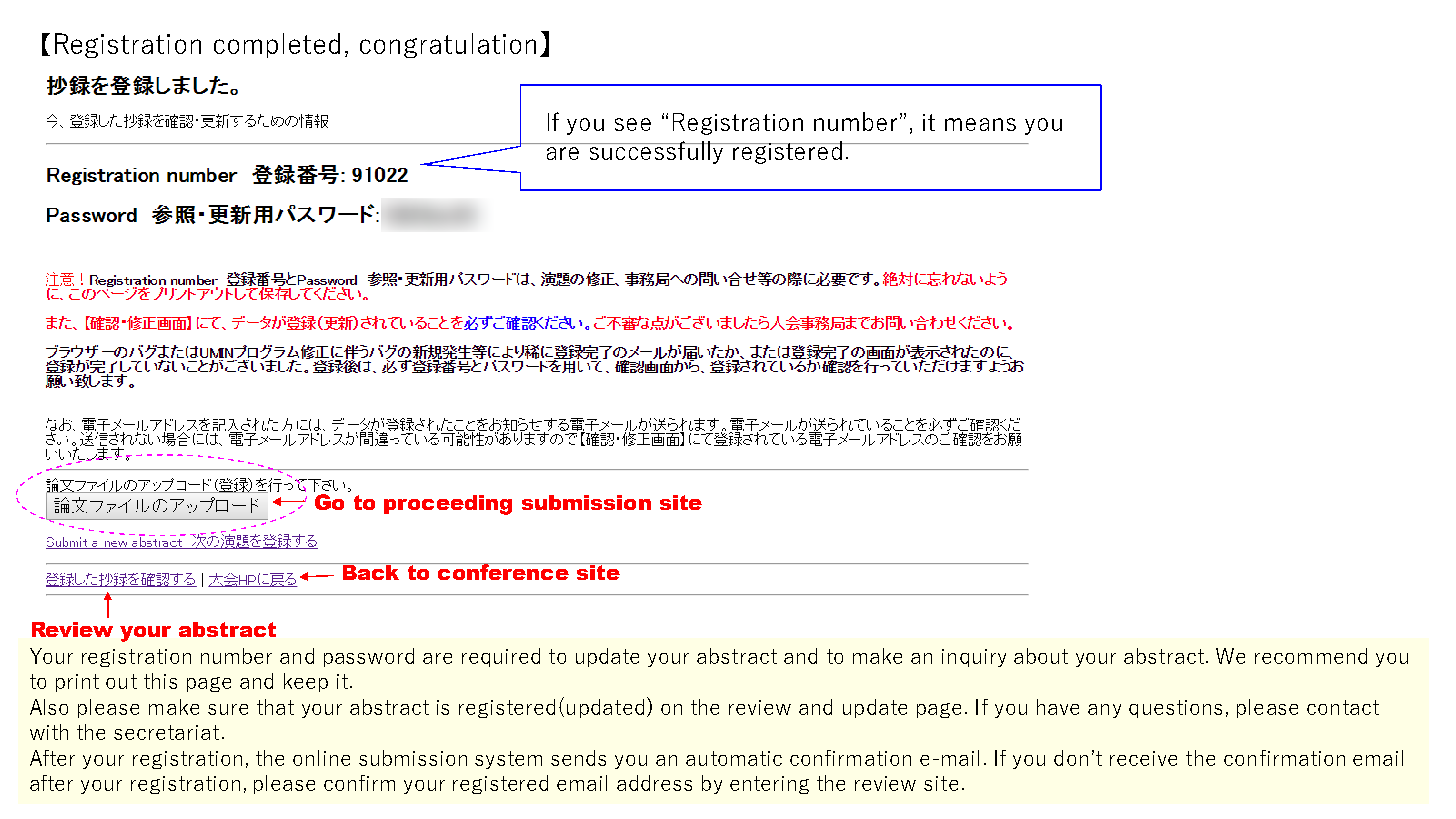  What do you see at coordinates (734, 758) in the screenshot?
I see `automatic` at bounding box center [734, 758].
